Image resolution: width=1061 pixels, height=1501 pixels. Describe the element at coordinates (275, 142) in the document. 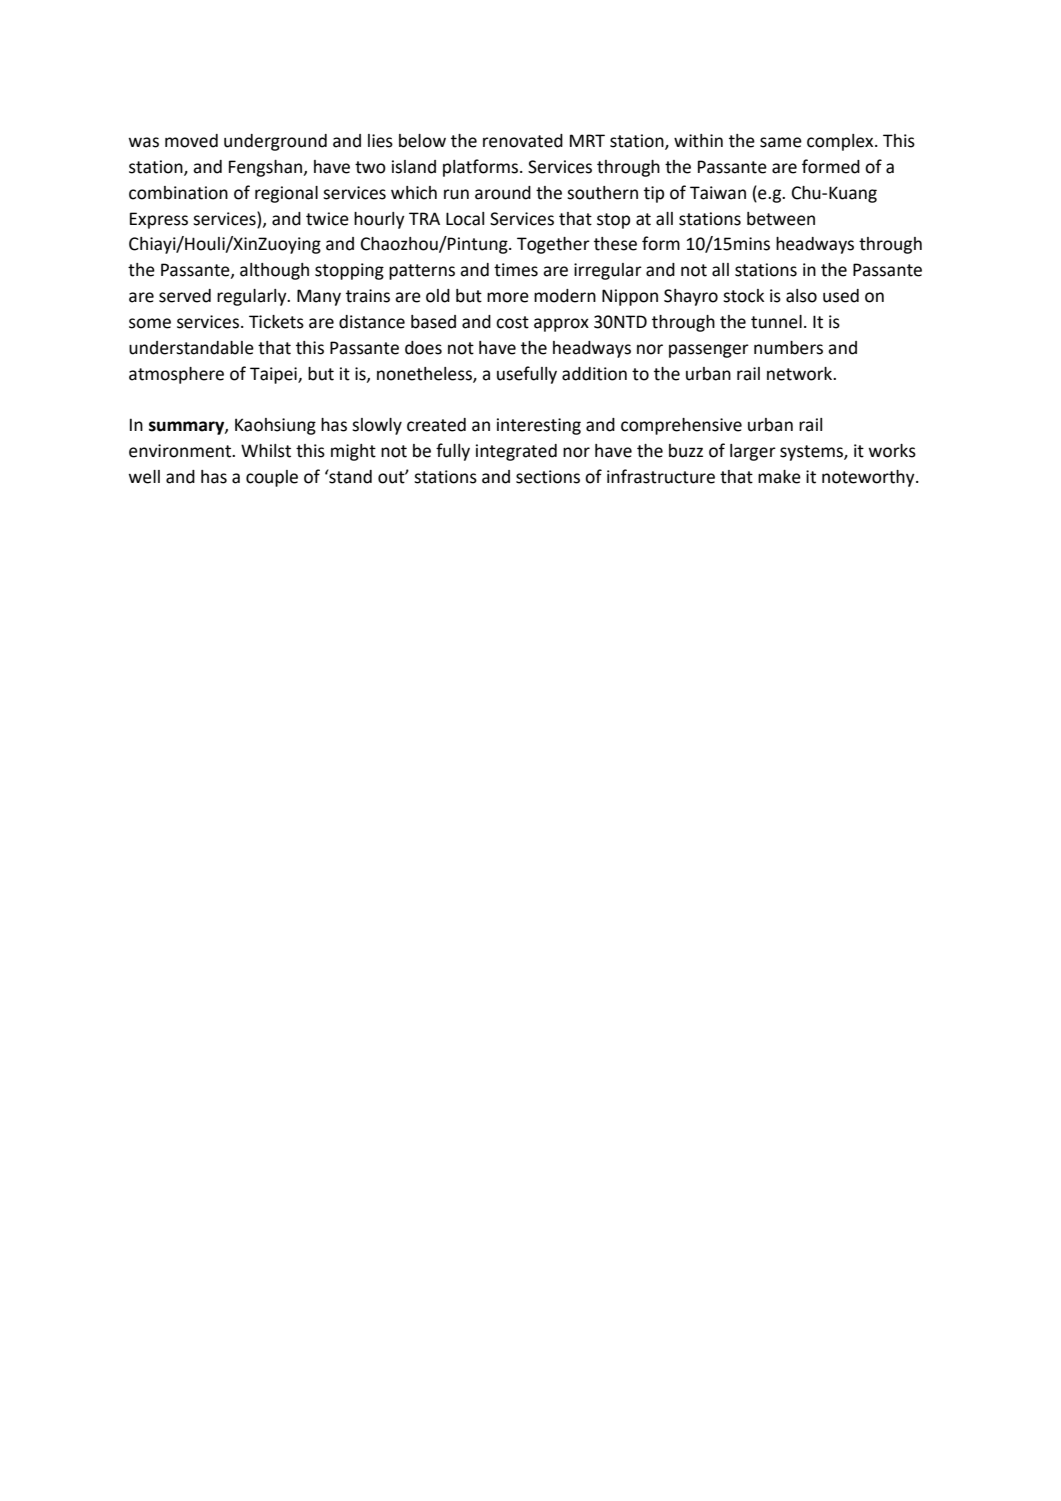

I see `underground` at that location.
